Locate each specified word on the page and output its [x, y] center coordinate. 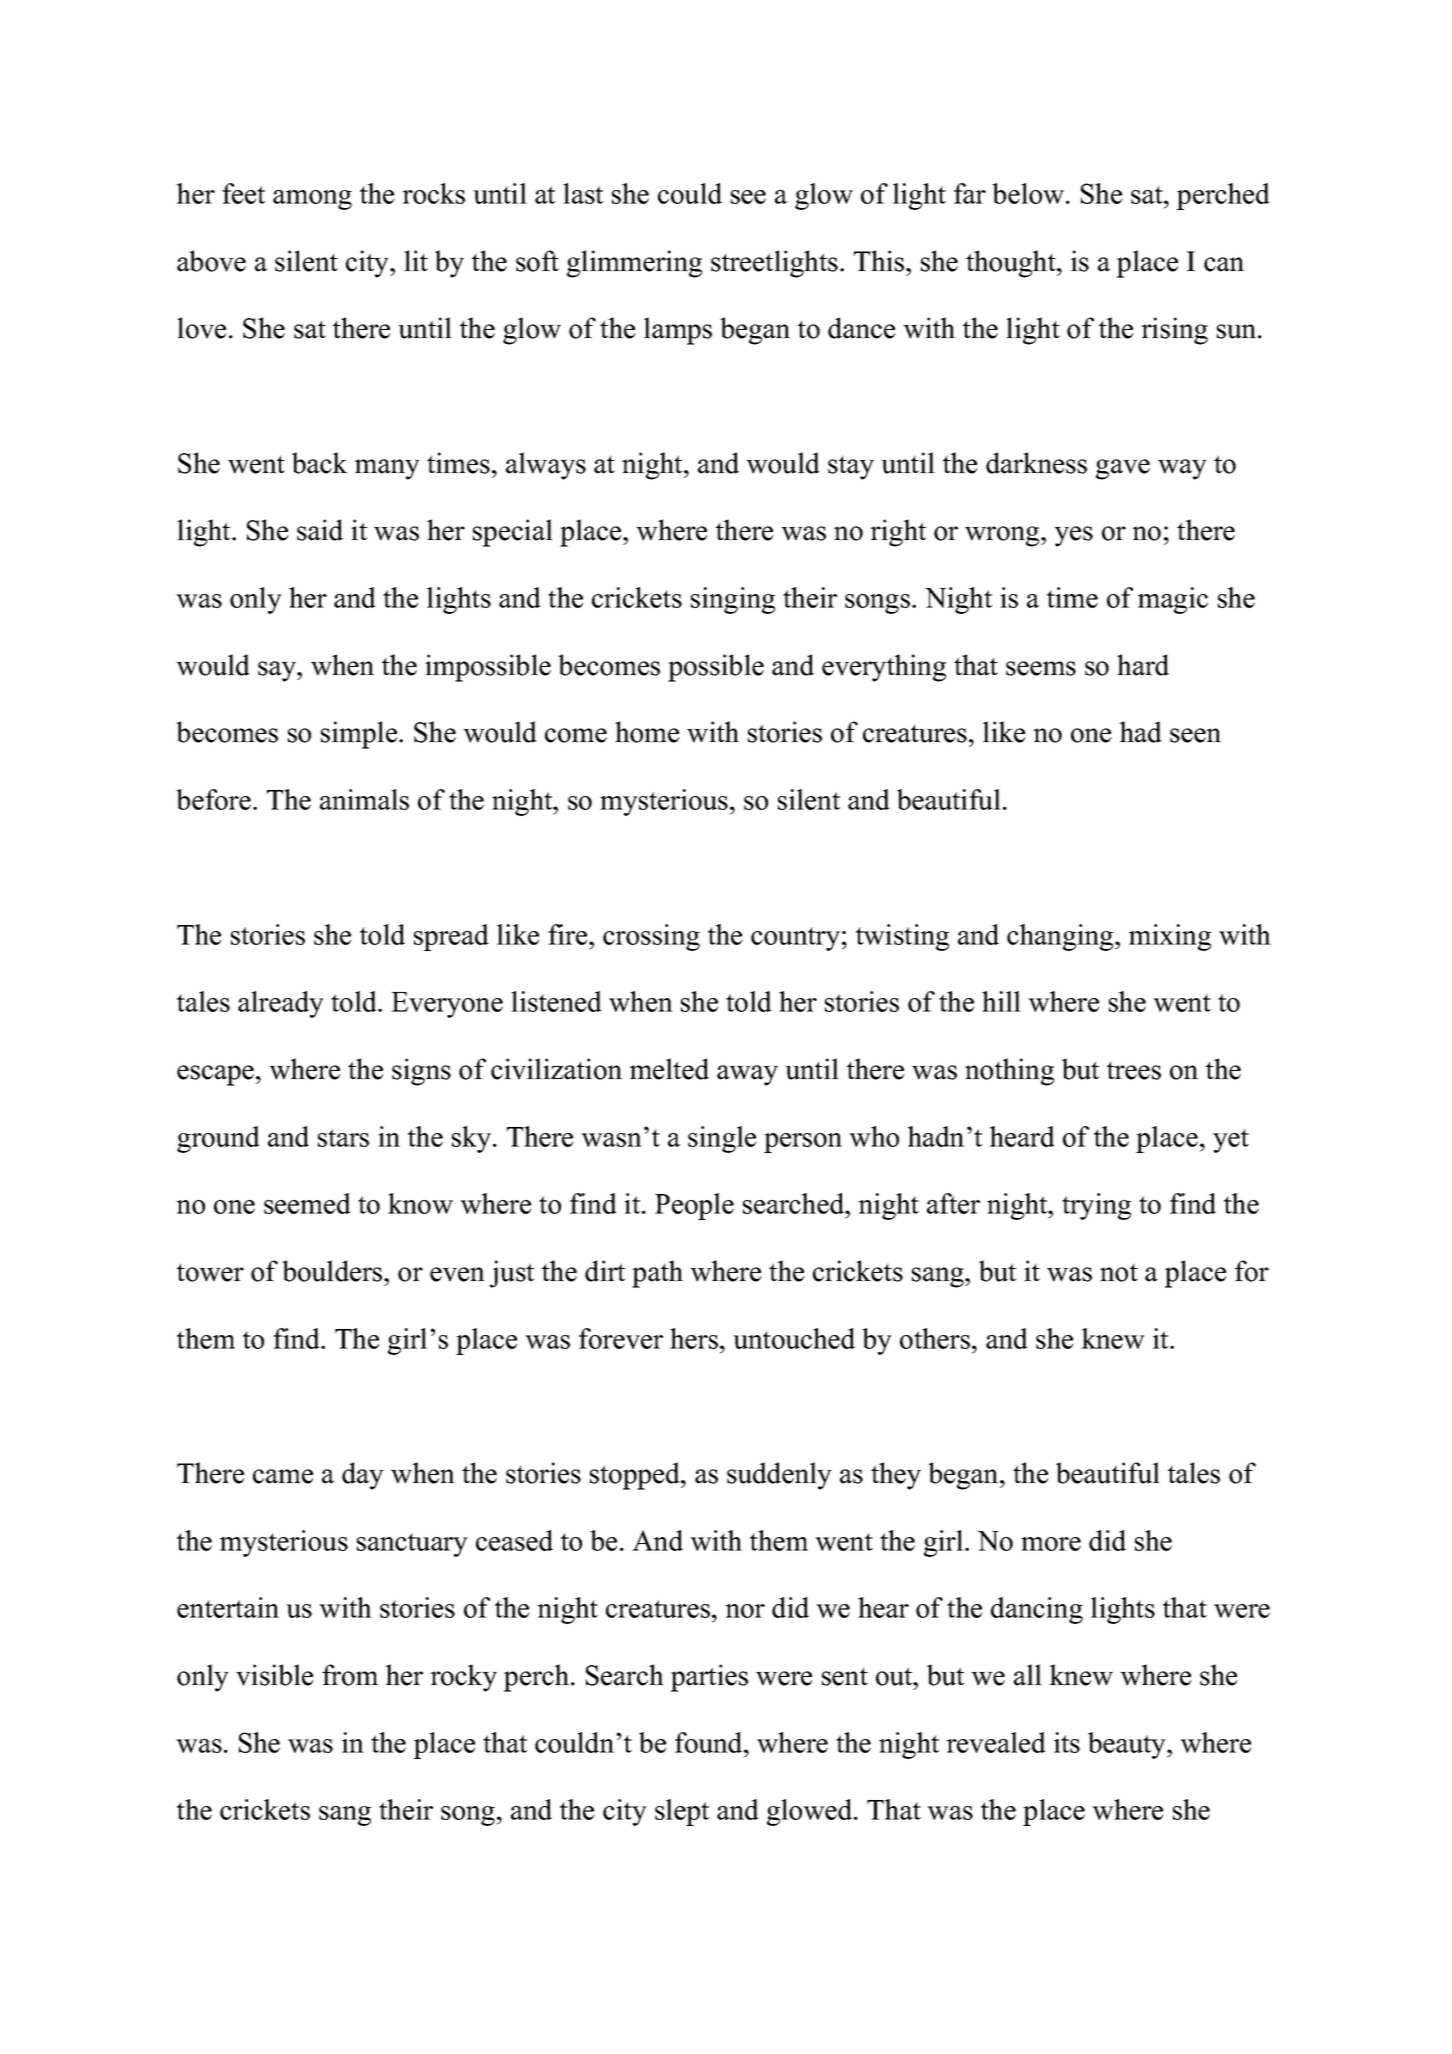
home [647, 732]
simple [360, 735]
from [350, 1675]
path [657, 1274]
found [710, 1742]
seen [1195, 735]
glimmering [634, 264]
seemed [307, 1203]
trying [1096, 1206]
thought [1012, 264]
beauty [1128, 1745]
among [312, 200]
